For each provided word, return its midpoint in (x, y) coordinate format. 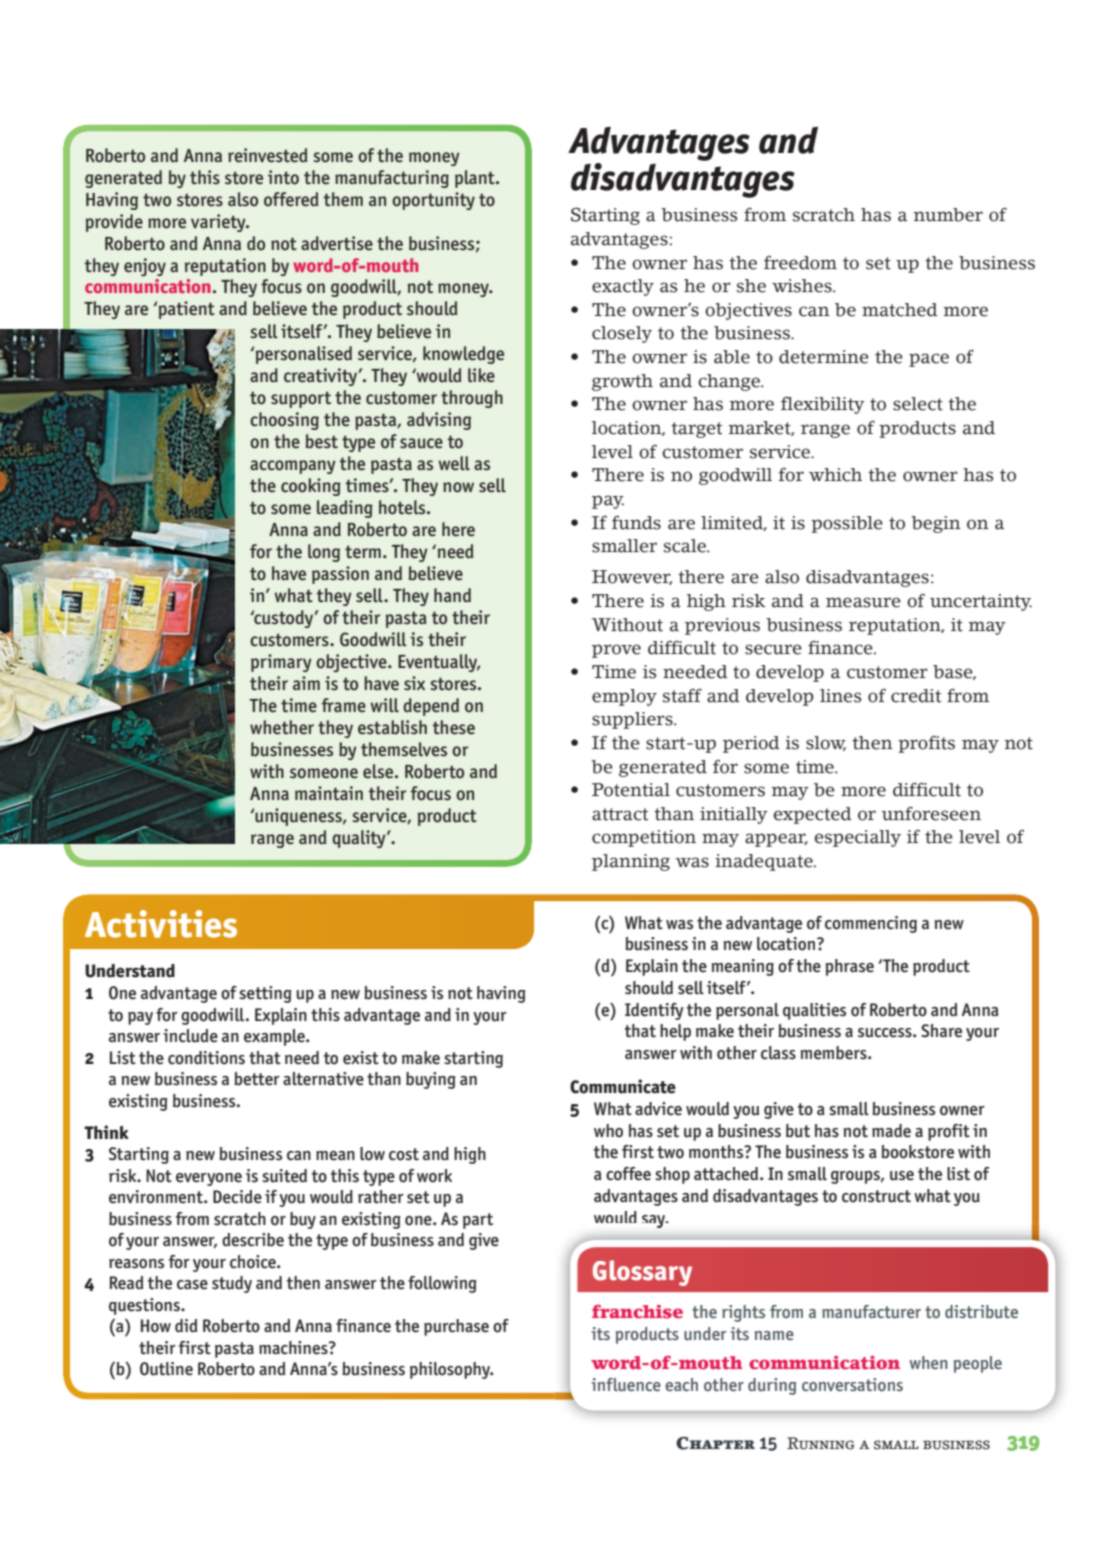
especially (858, 838)
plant (476, 179)
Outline (166, 1369)
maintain (329, 793)
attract (620, 814)
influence (626, 1384)
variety (219, 223)
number (948, 215)
